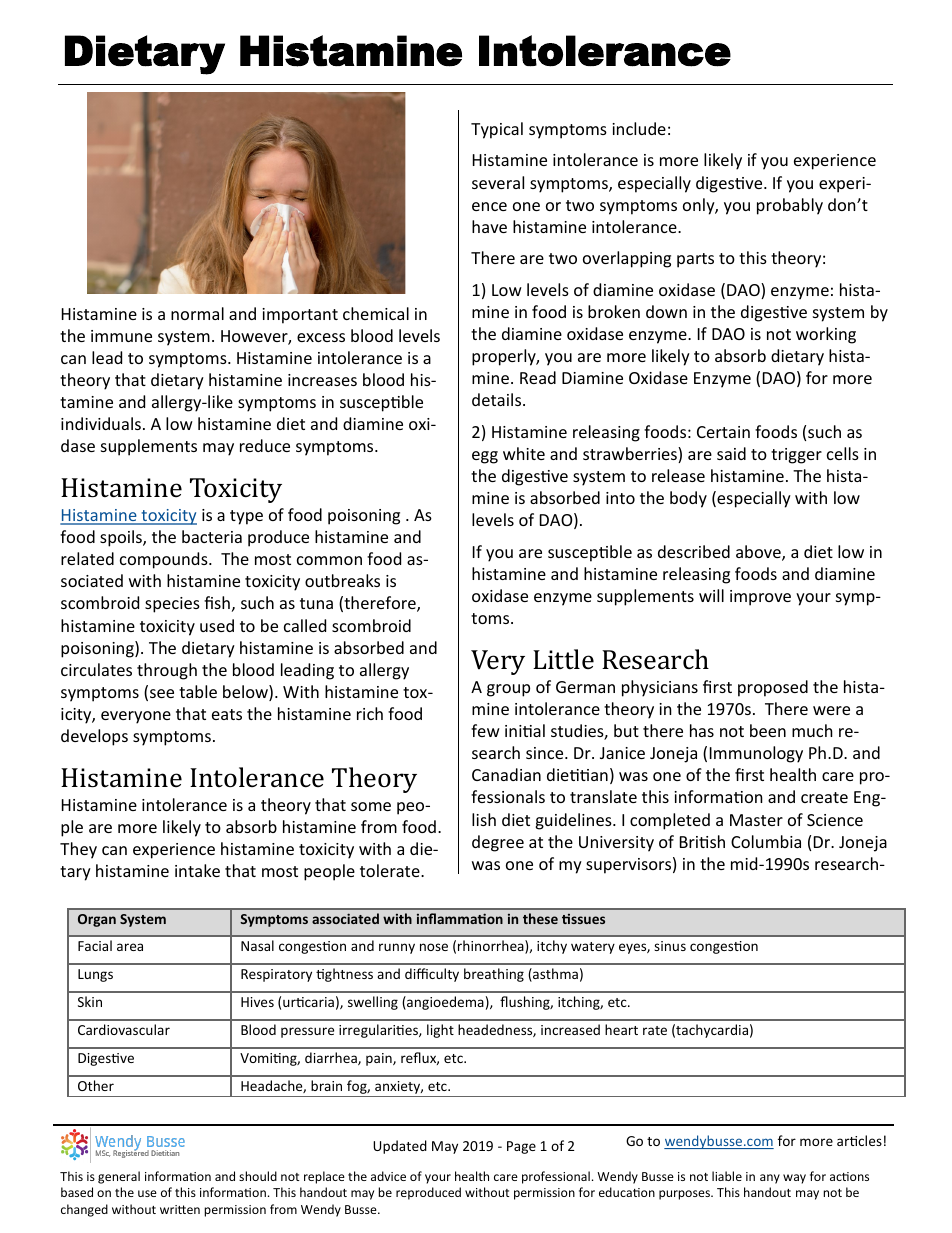  Describe the element at coordinates (521, 1147) in the screenshot. I see `Page` at that location.
